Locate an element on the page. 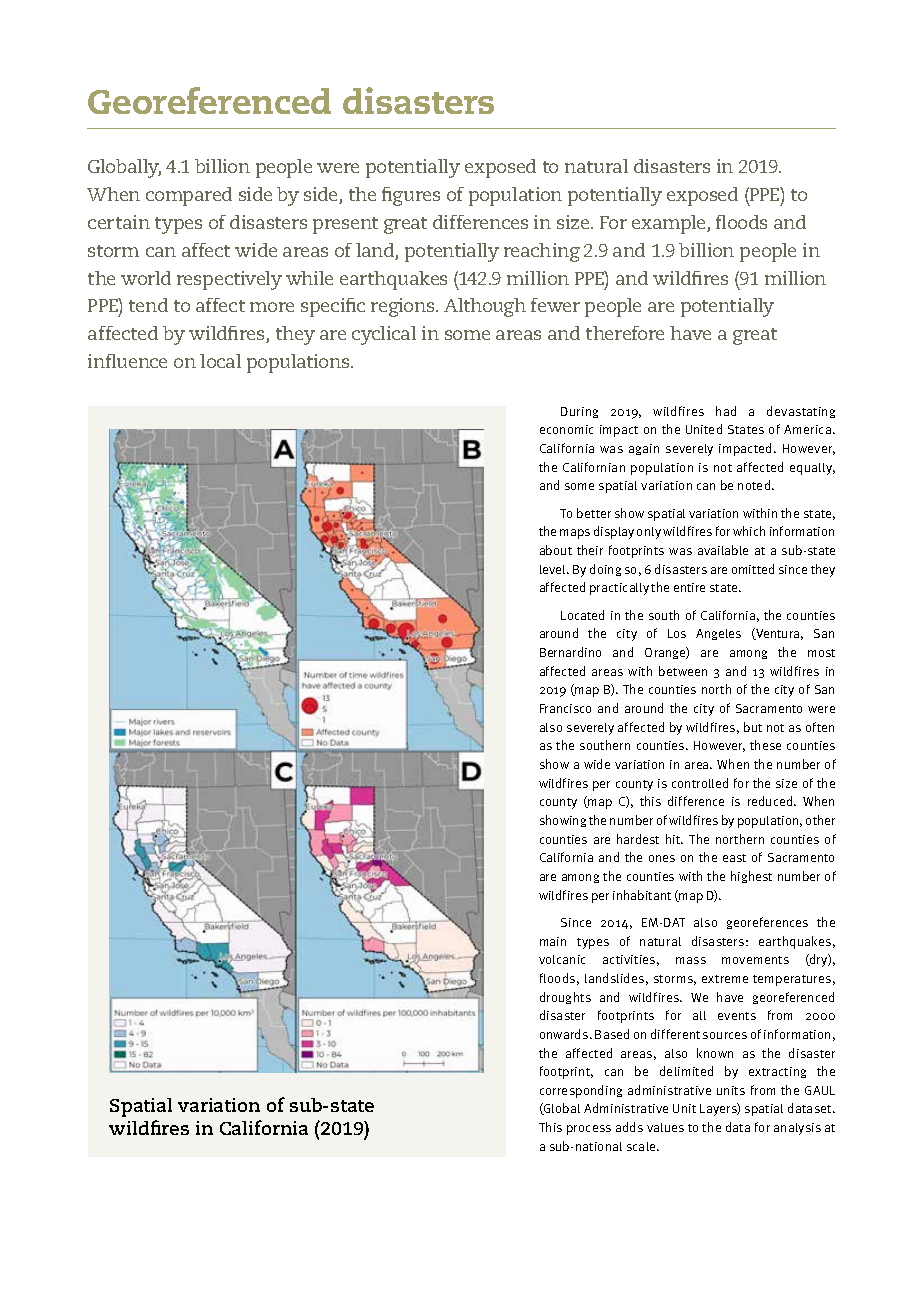  highest is located at coordinates (751, 877).
